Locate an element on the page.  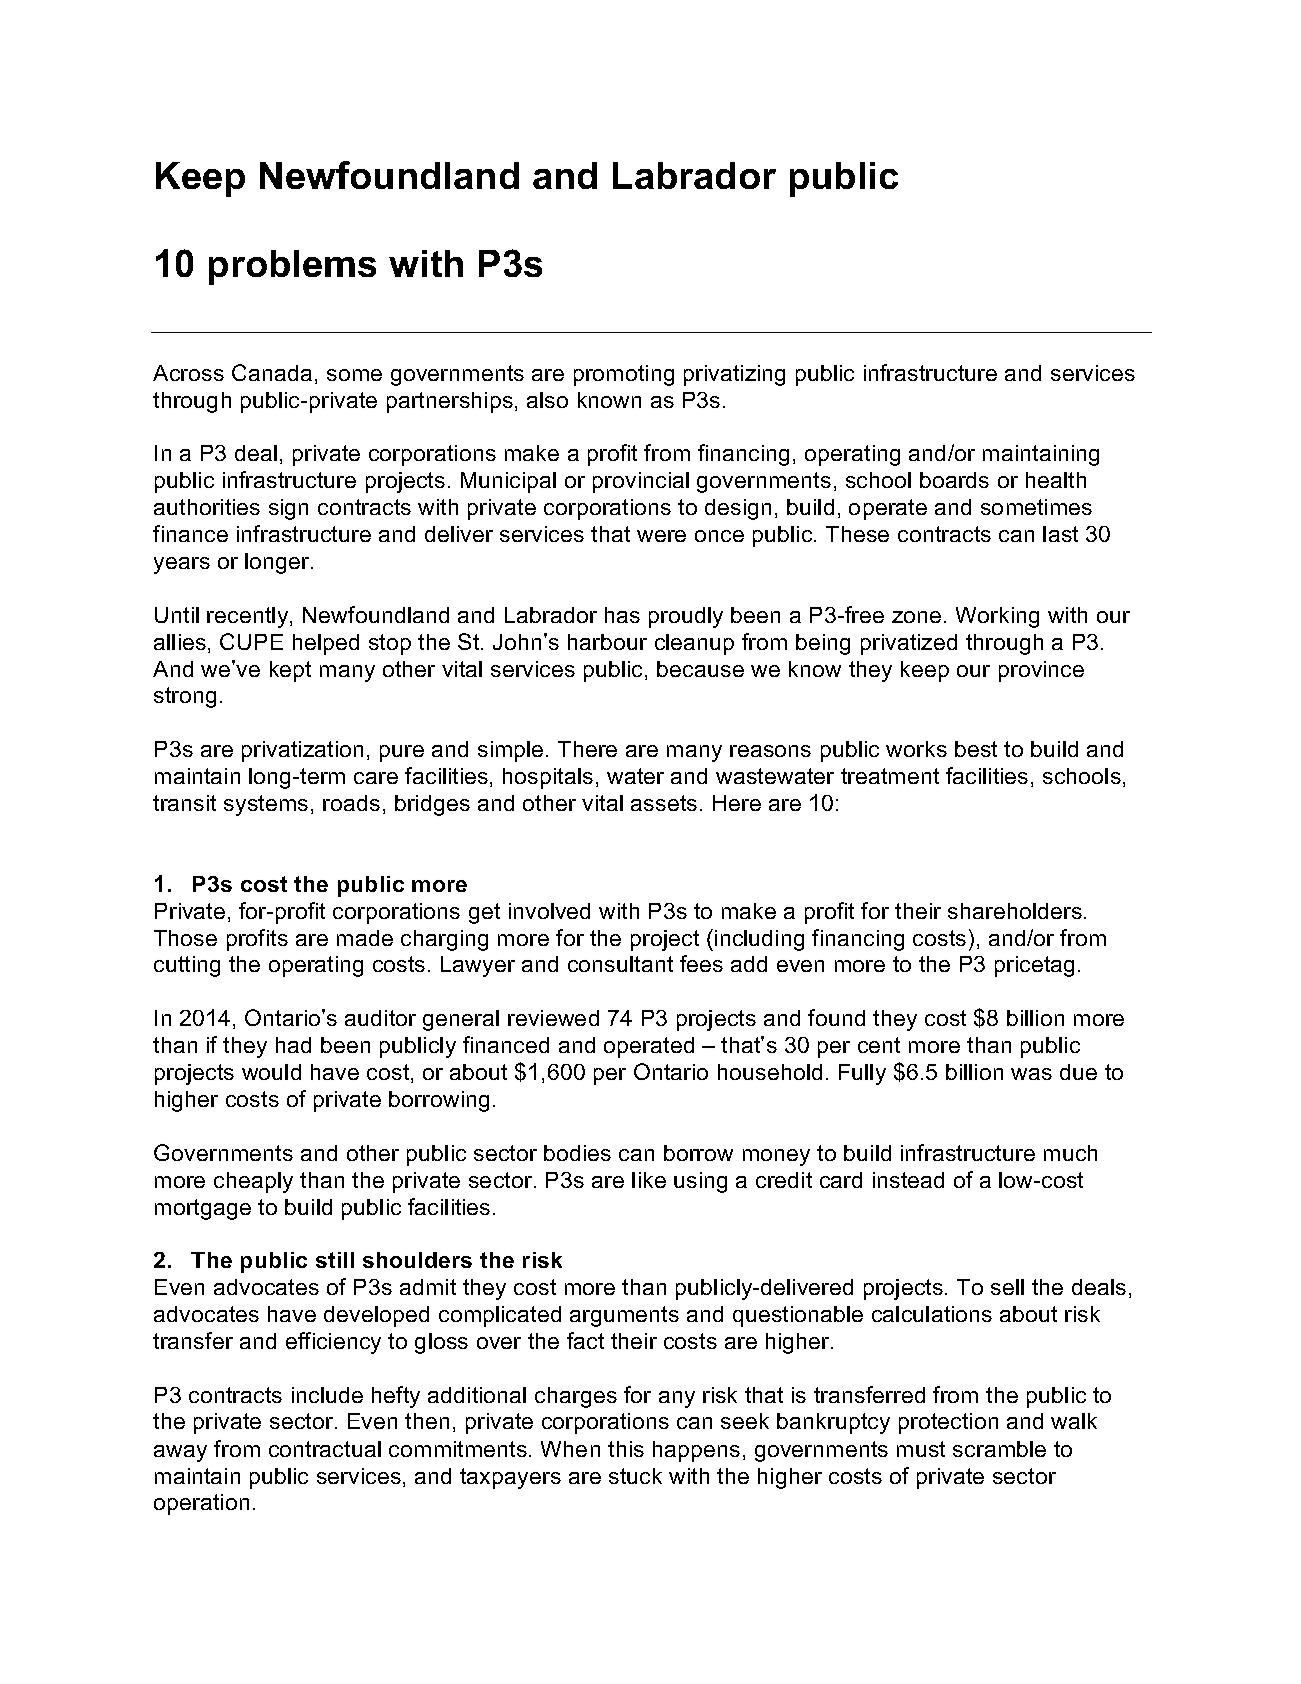
contractual is located at coordinates (325, 1449).
